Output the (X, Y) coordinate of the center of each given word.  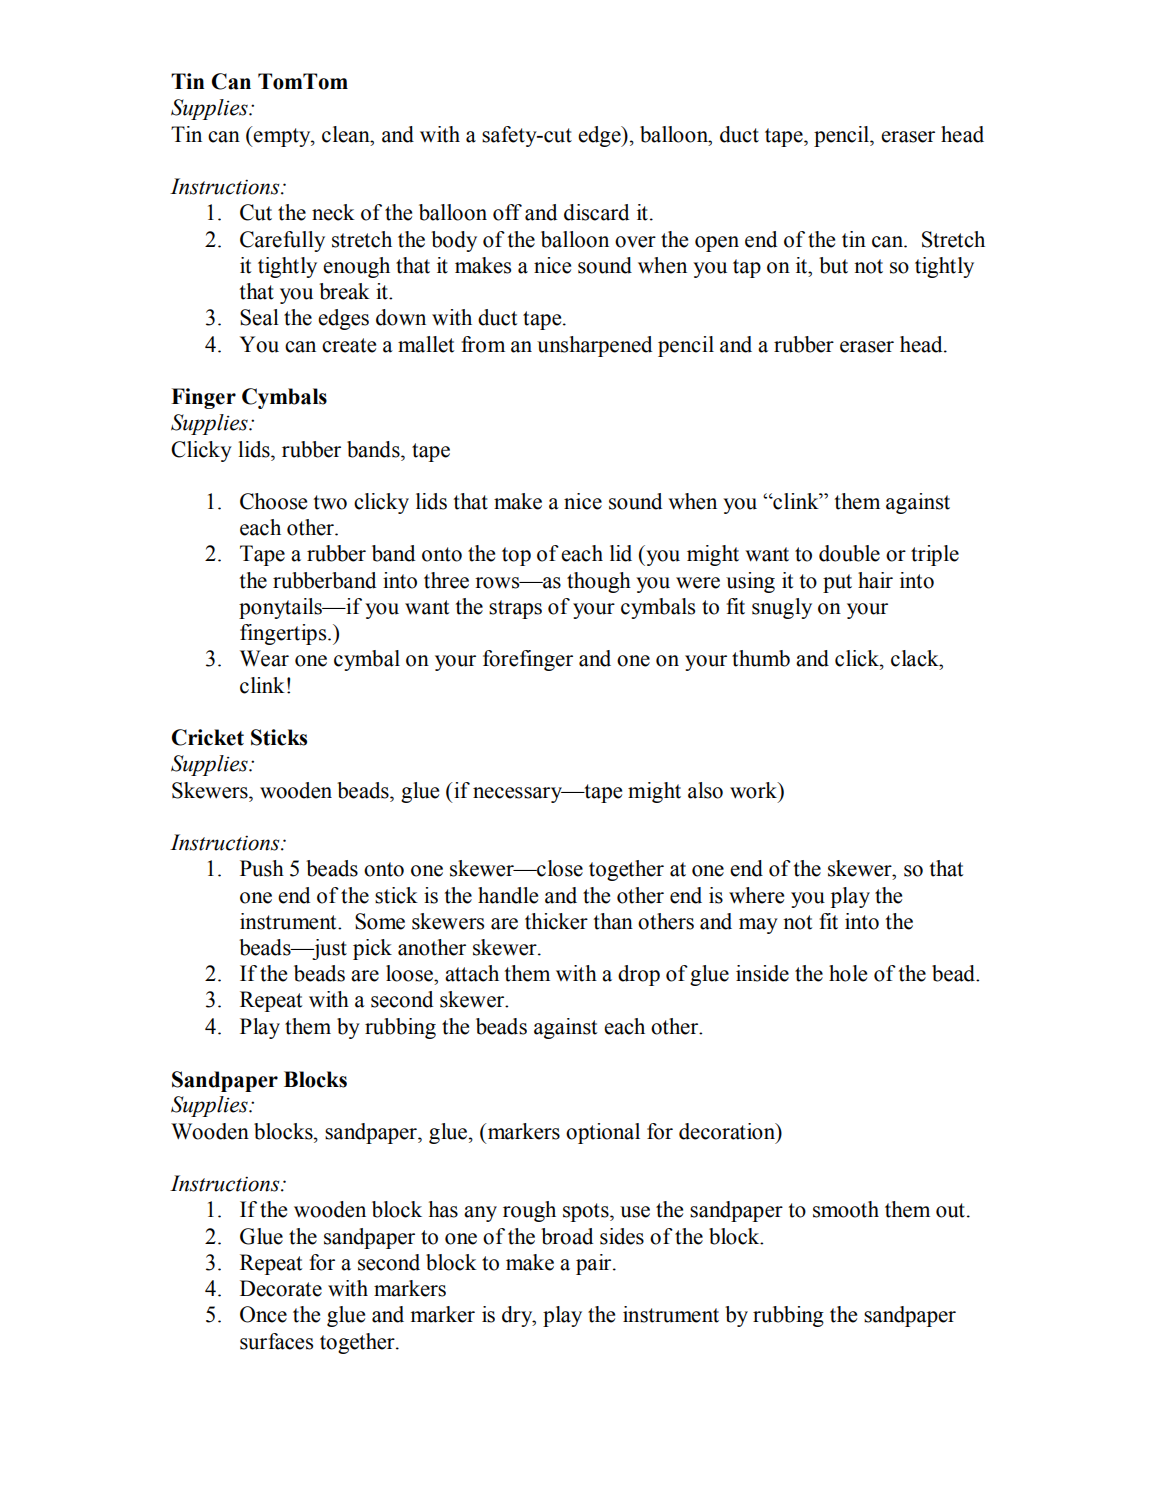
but (833, 265)
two (330, 502)
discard (596, 212)
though (599, 582)
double (849, 553)
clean (347, 134)
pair (595, 1264)
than (613, 921)
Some (380, 921)
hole (848, 973)
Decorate (281, 1288)
